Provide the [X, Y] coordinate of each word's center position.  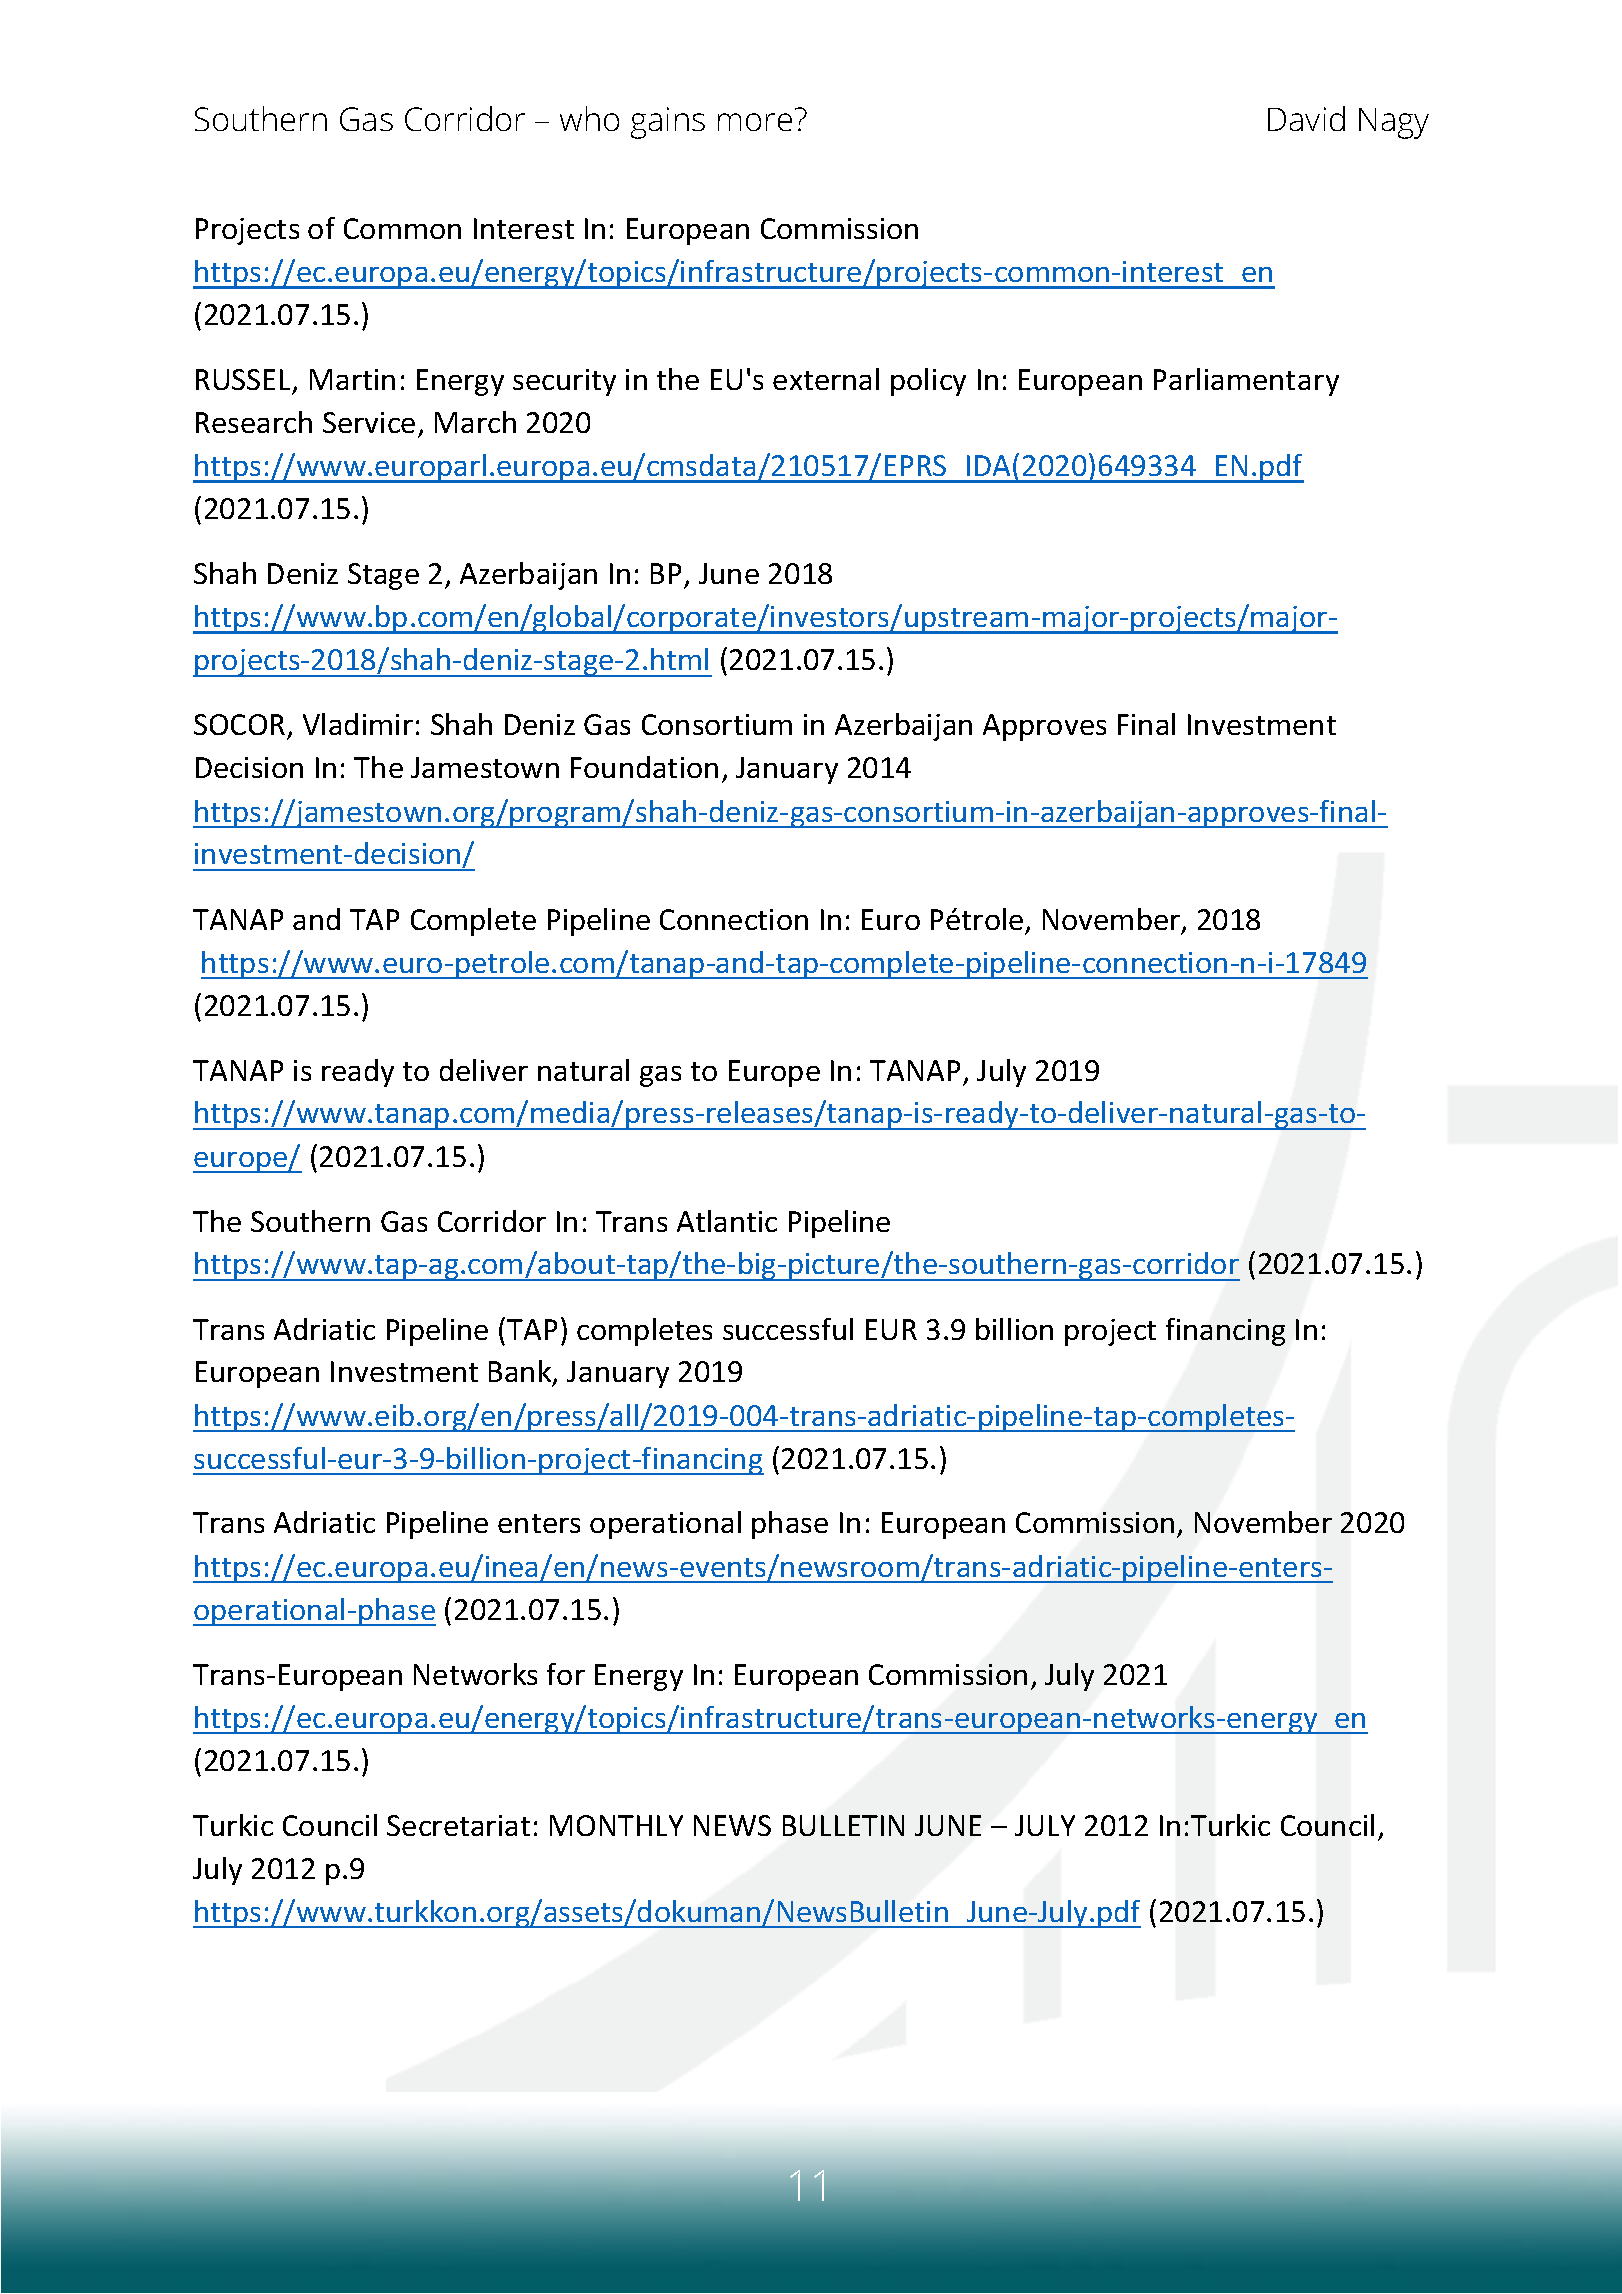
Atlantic [727, 1221]
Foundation [644, 767]
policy [928, 382]
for [566, 1674]
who [589, 118]
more [755, 122]
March [475, 422]
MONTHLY [616, 1825]
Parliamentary [1246, 382]
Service [369, 422]
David [1306, 118]
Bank [521, 1373]
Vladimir [358, 724]
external [826, 379]
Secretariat [458, 1825]
